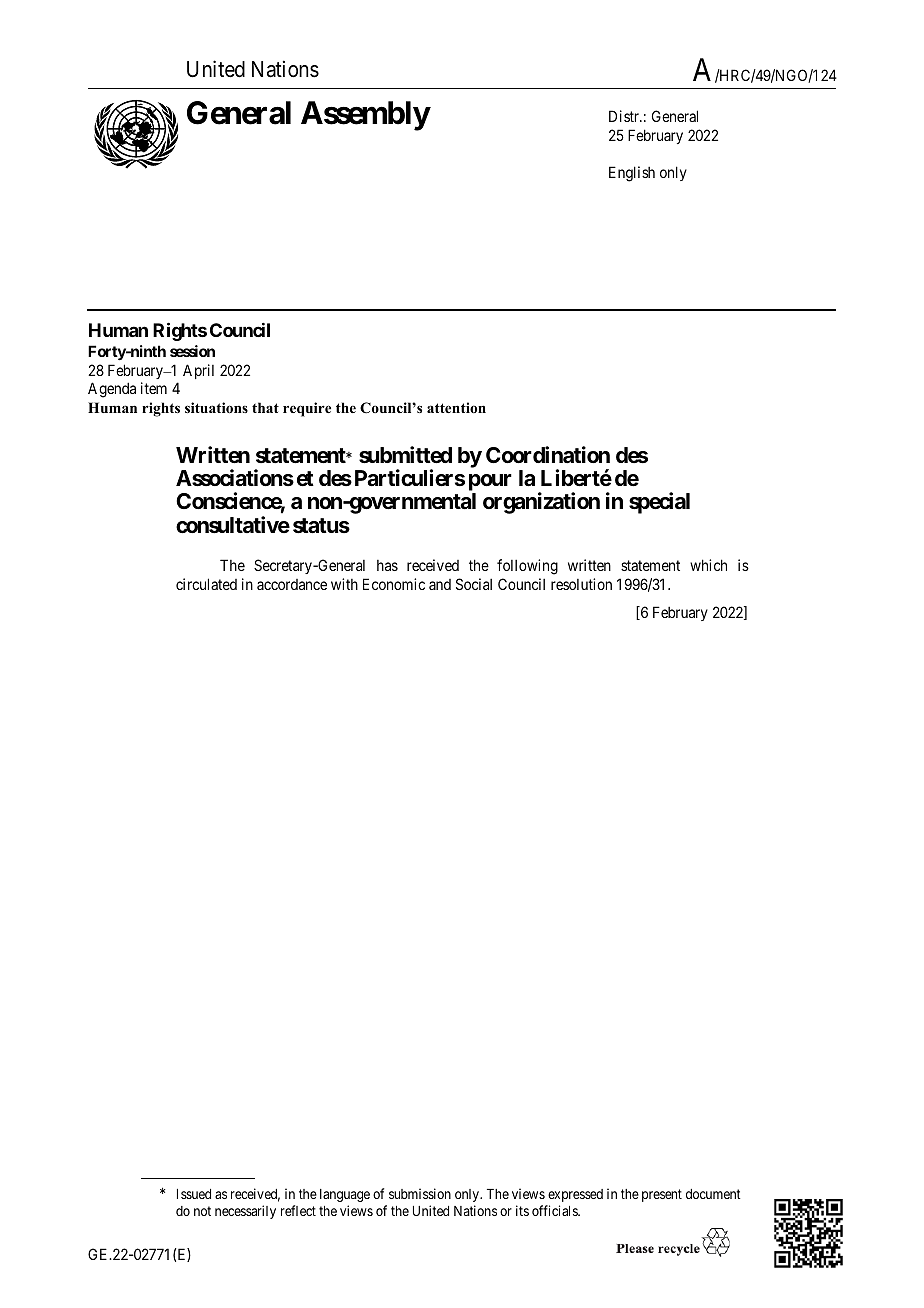 Image resolution: width=924 pixels, height=1308 pixels. What do you see at coordinates (245, 1212) in the screenshot?
I see `necessarily` at bounding box center [245, 1212].
